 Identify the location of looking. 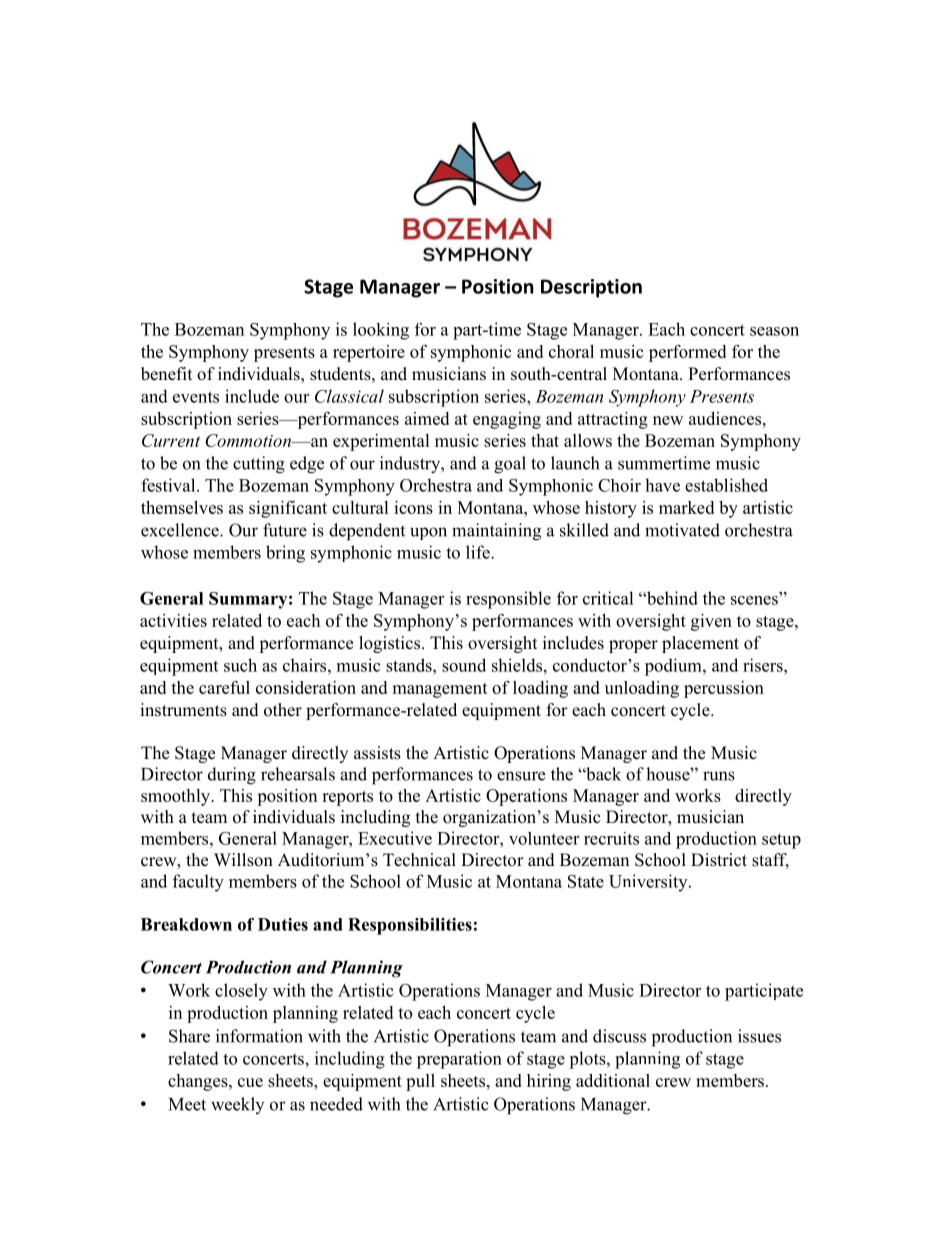
(381, 331).
